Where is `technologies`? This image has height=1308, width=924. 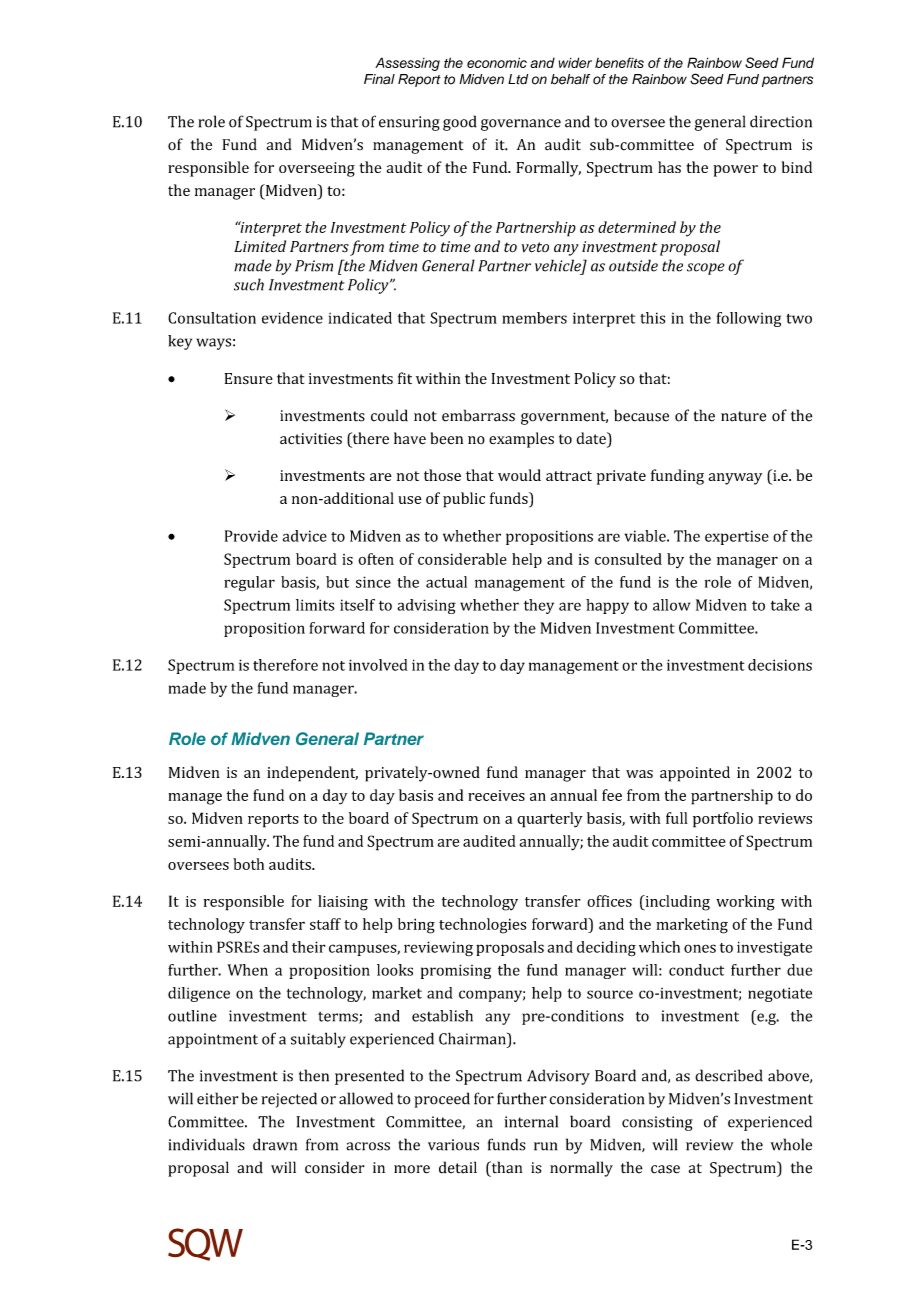
technologies is located at coordinates (482, 926).
